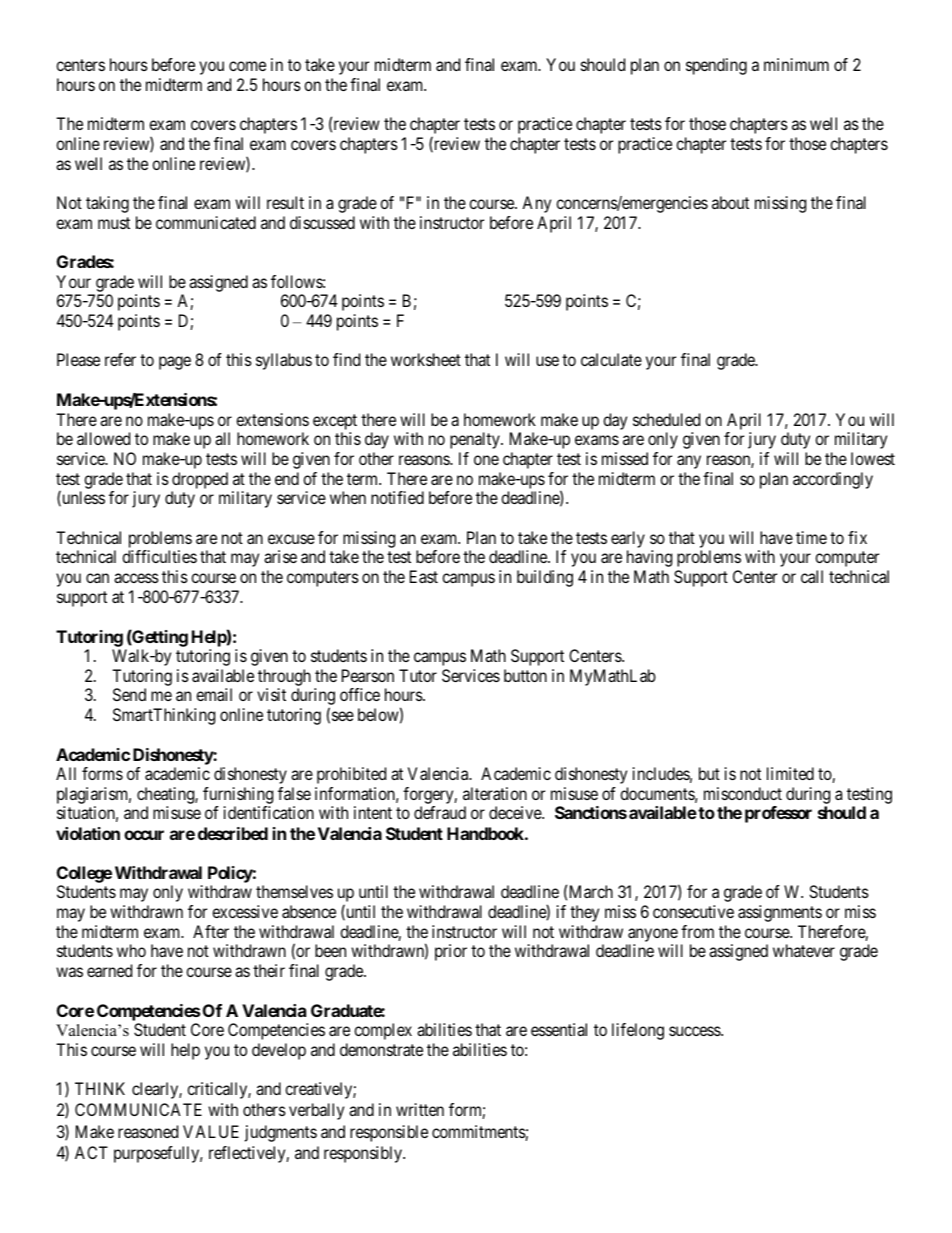 This screenshot has height=1233, width=952. Describe the element at coordinates (796, 64) in the screenshot. I see `minimum` at that location.
